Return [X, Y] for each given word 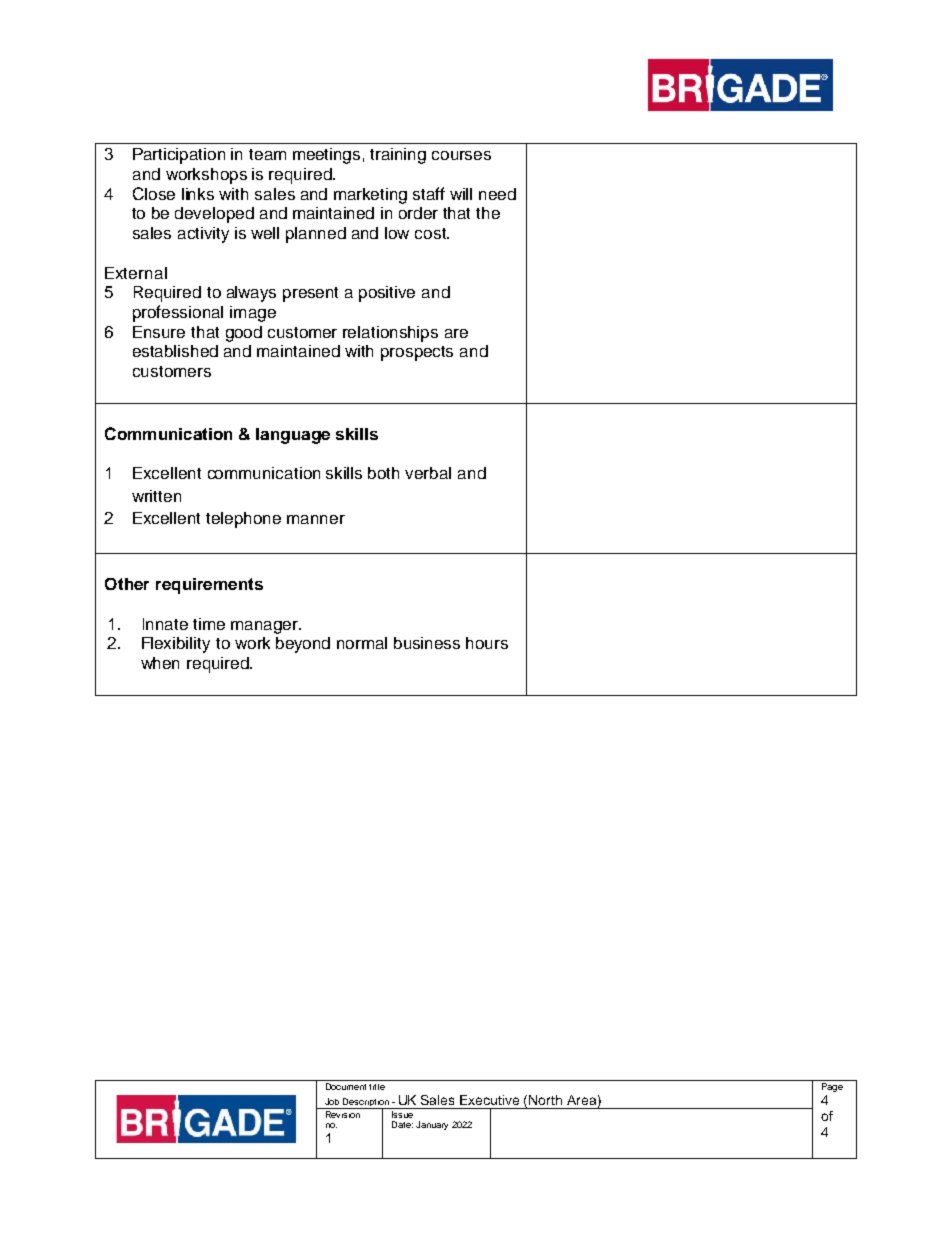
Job [332, 1101]
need [497, 194]
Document [346, 1086]
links [198, 194]
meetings [326, 156]
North [545, 1100]
